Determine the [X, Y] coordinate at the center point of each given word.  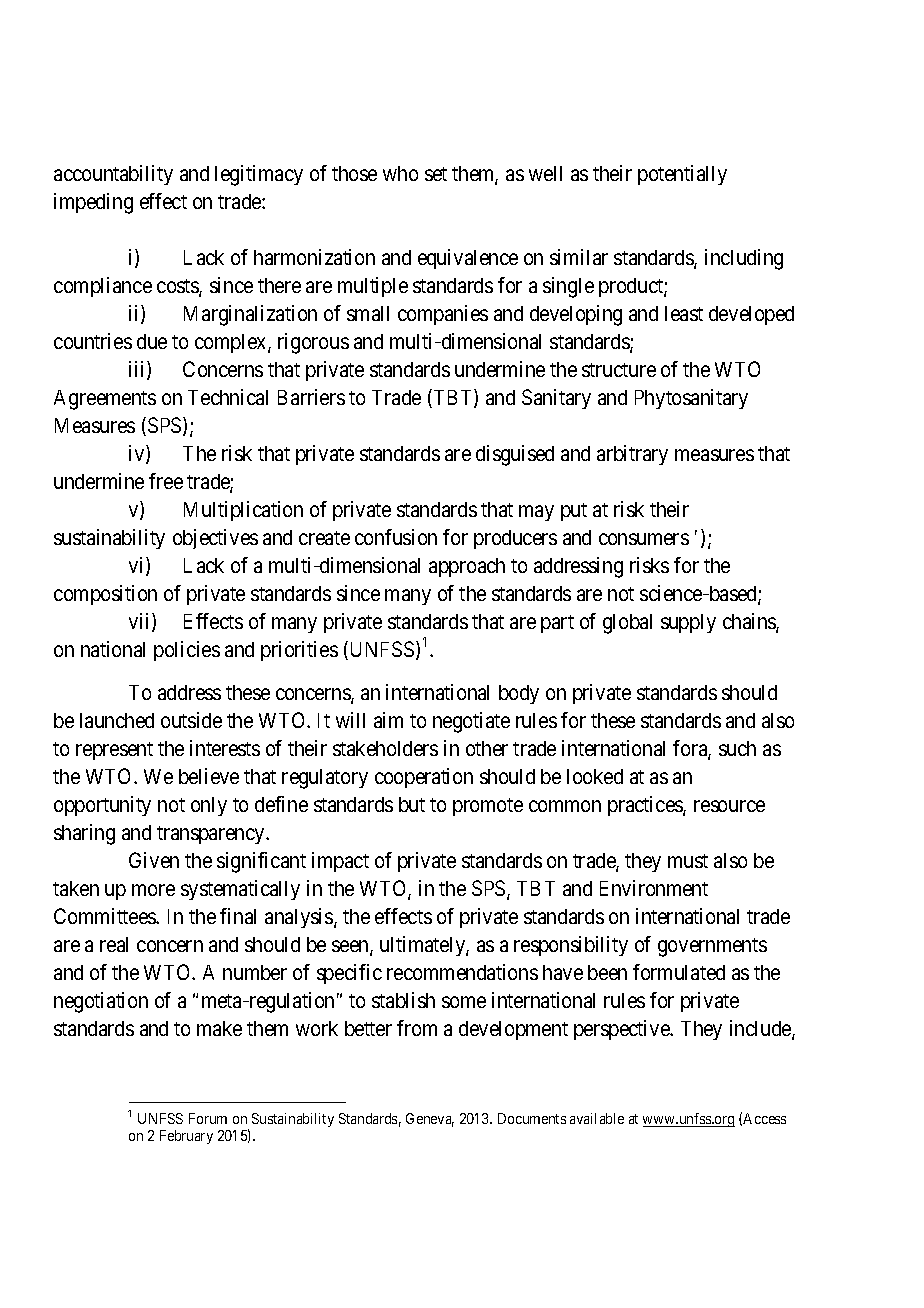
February [186, 1137]
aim [388, 720]
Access [764, 1118]
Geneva [430, 1120]
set [436, 174]
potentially [682, 175]
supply [688, 623]
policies [187, 651]
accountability [113, 175]
